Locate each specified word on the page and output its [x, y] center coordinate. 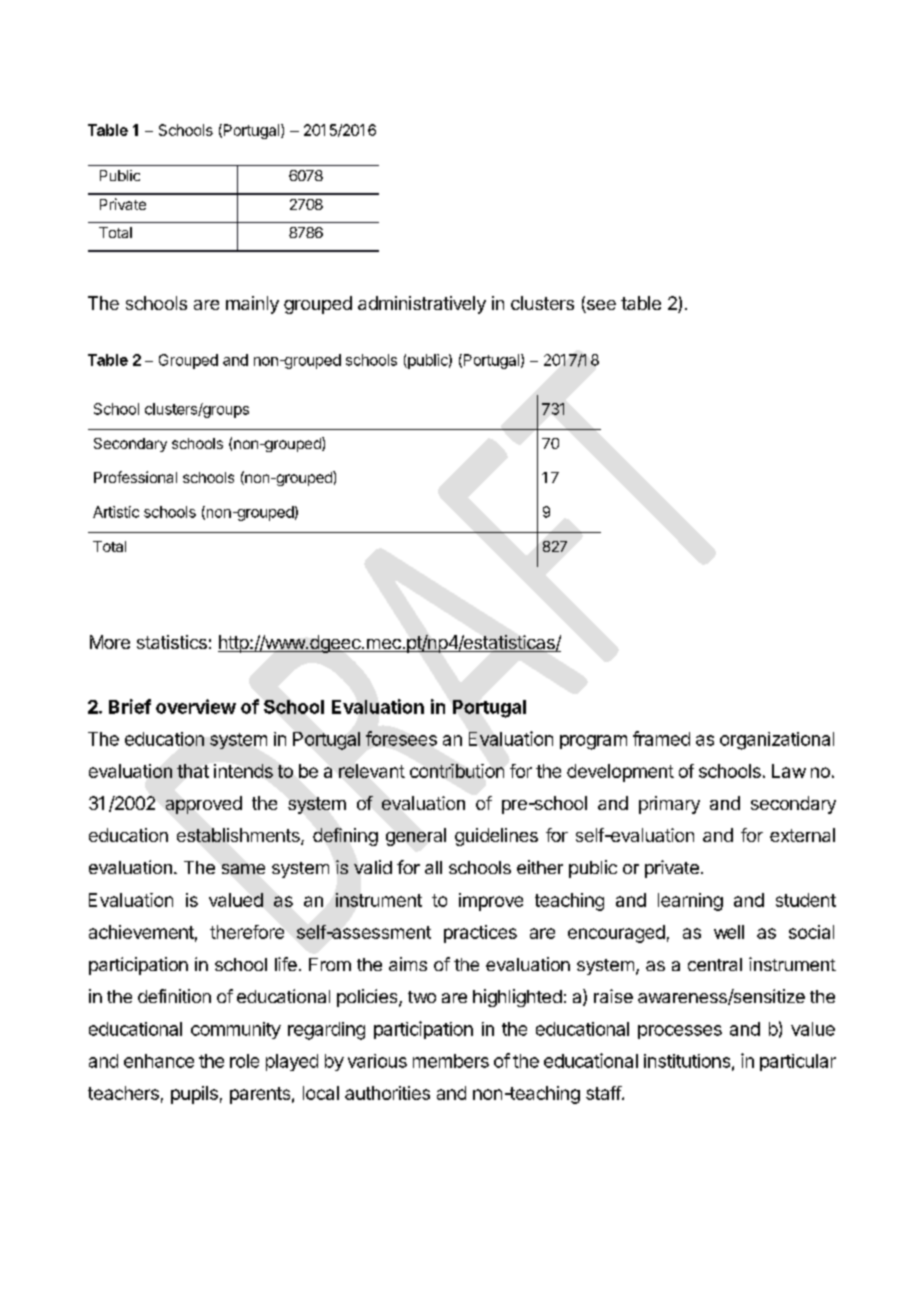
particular [798, 1062]
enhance [159, 1061]
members [451, 1061]
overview [196, 706]
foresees [401, 738]
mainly [252, 305]
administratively [422, 305]
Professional [135, 477]
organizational [777, 741]
